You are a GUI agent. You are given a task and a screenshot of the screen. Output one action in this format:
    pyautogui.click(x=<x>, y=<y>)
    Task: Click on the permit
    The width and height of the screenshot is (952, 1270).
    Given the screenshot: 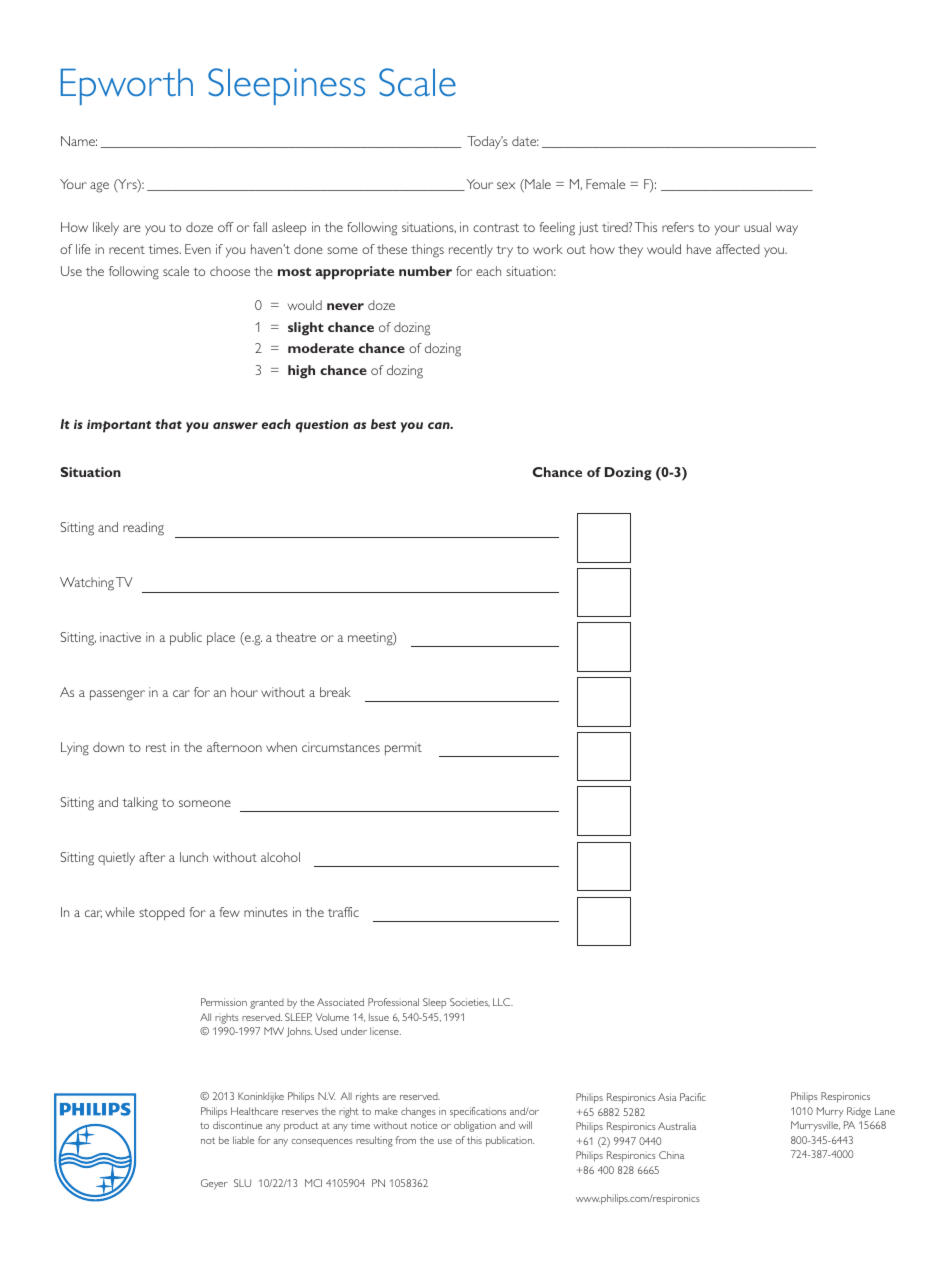 What is the action you would take?
    pyautogui.click(x=403, y=748)
